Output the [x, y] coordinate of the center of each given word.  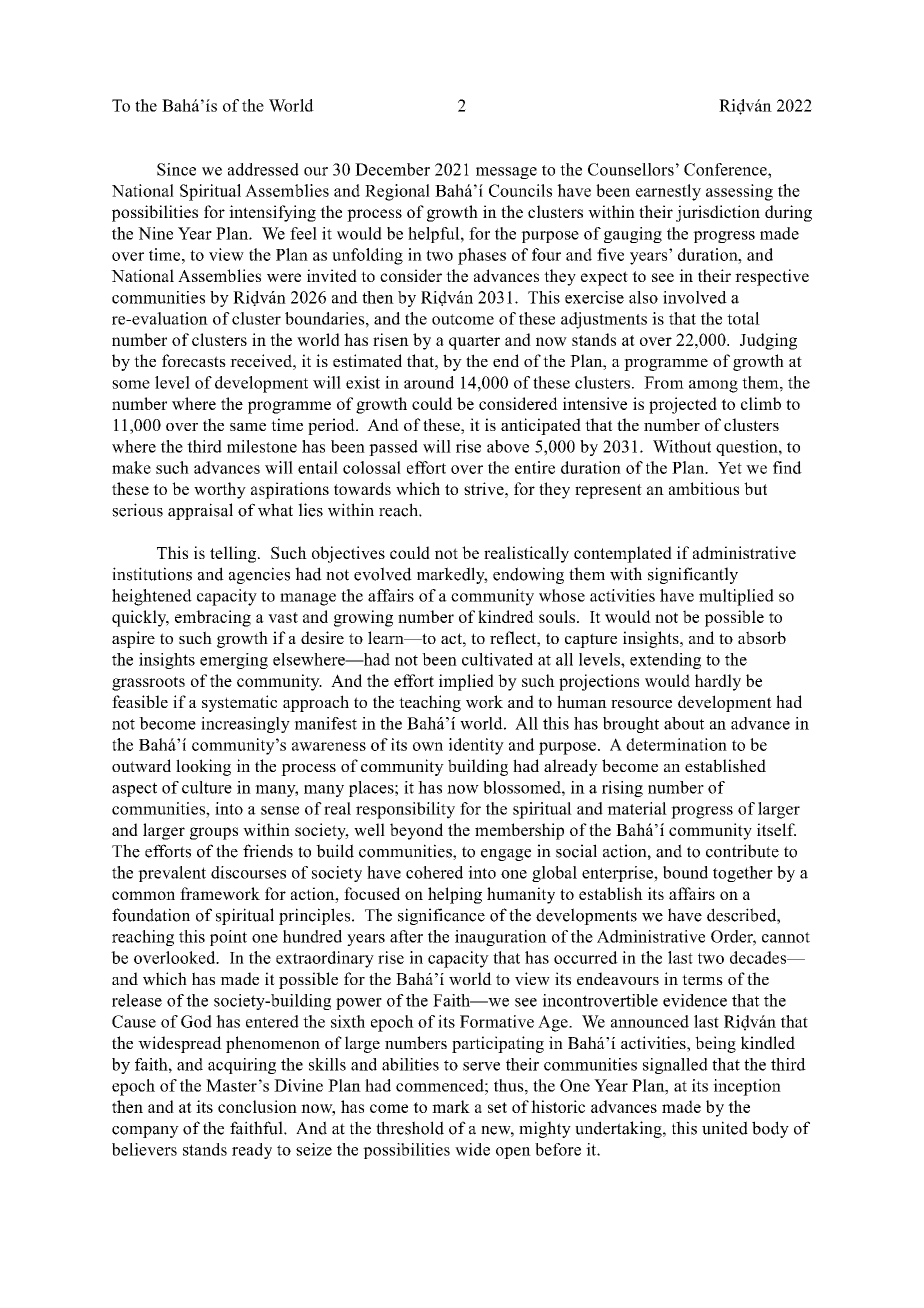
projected [683, 405]
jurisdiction [718, 213]
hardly [718, 682]
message [506, 173]
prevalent [172, 874]
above [508, 446]
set [497, 1107]
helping [455, 895]
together [743, 874]
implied [466, 682]
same [248, 426]
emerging [234, 661]
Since [176, 169]
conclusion [257, 1106]
